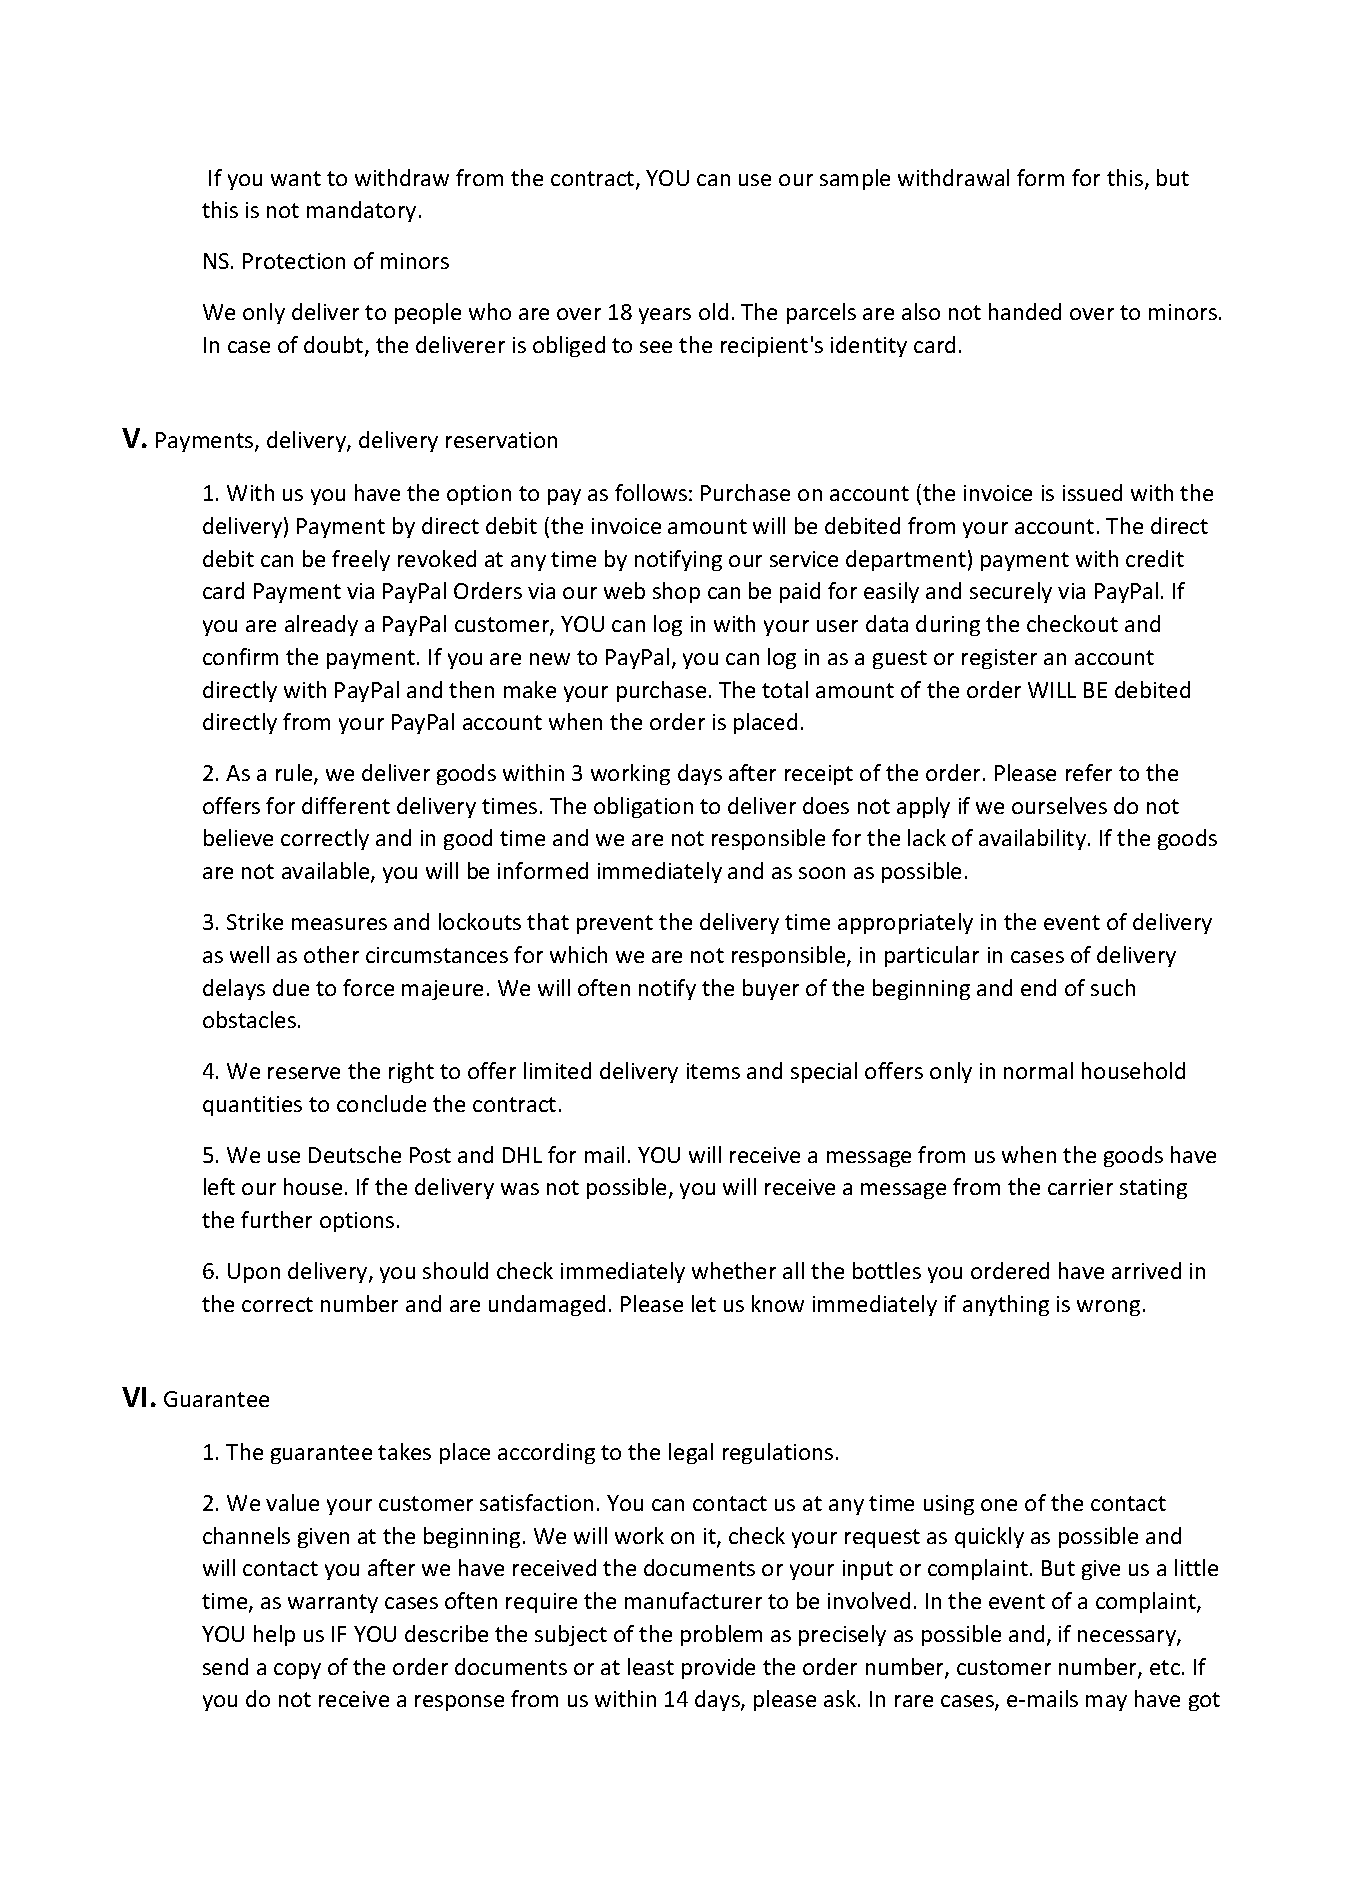 The height and width of the screenshot is (1903, 1346). Describe the element at coordinates (771, 989) in the screenshot. I see `buyer` at that location.
